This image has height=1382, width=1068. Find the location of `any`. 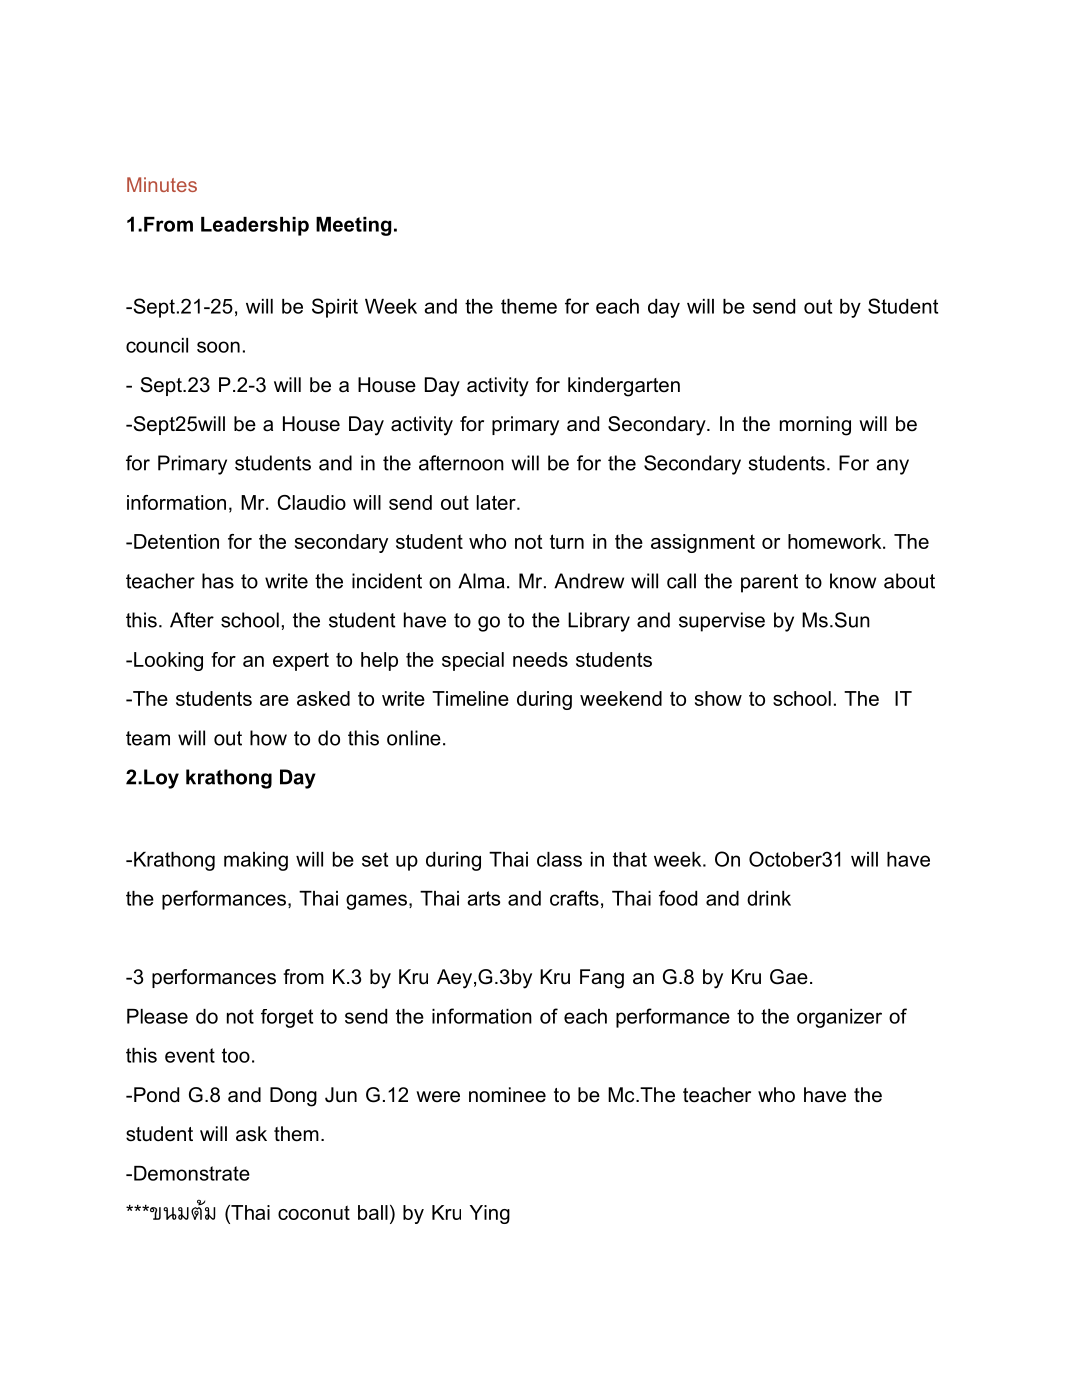

any is located at coordinates (892, 467).
